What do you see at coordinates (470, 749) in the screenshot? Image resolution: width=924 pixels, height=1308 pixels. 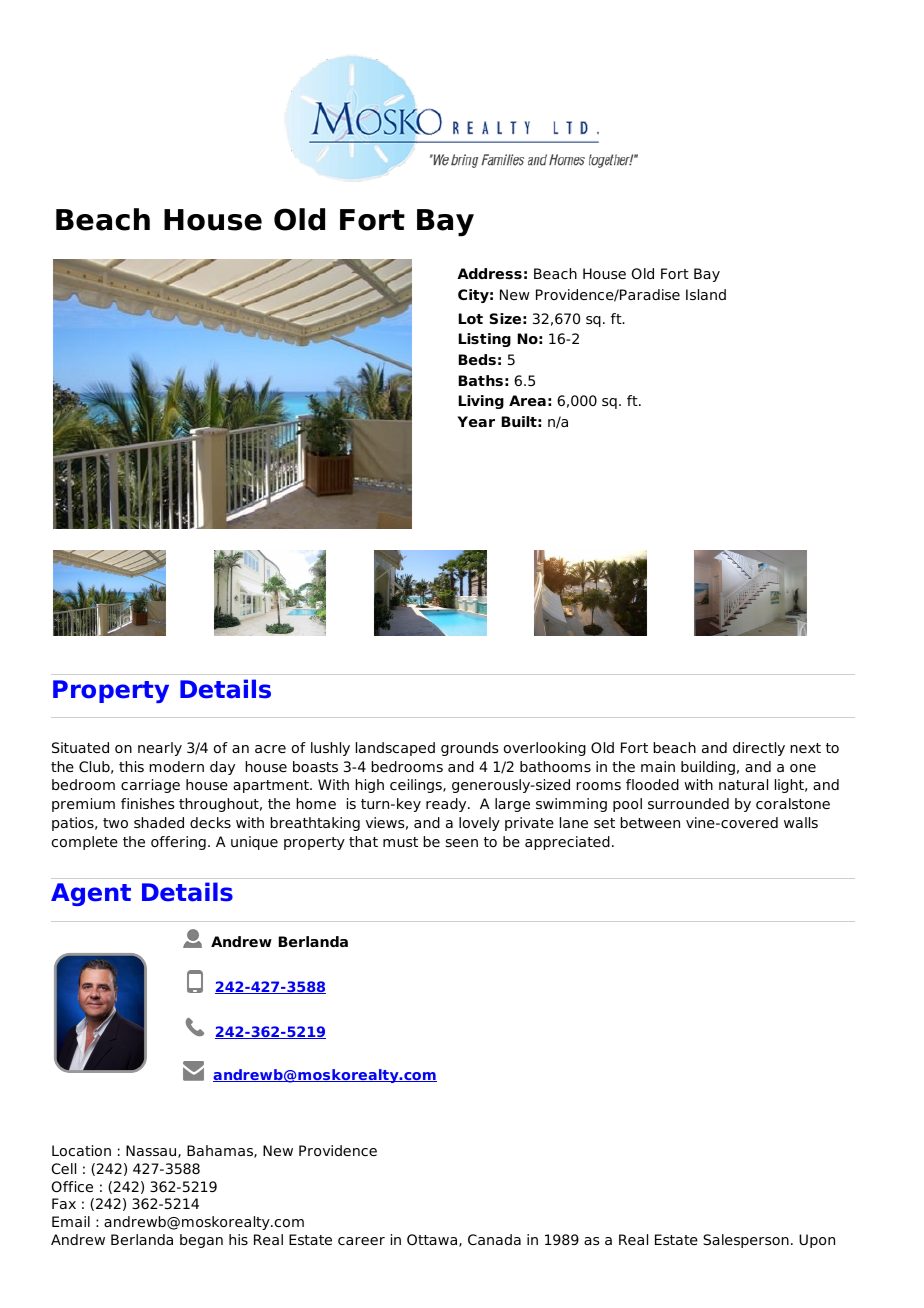 I see `grounds` at bounding box center [470, 749].
